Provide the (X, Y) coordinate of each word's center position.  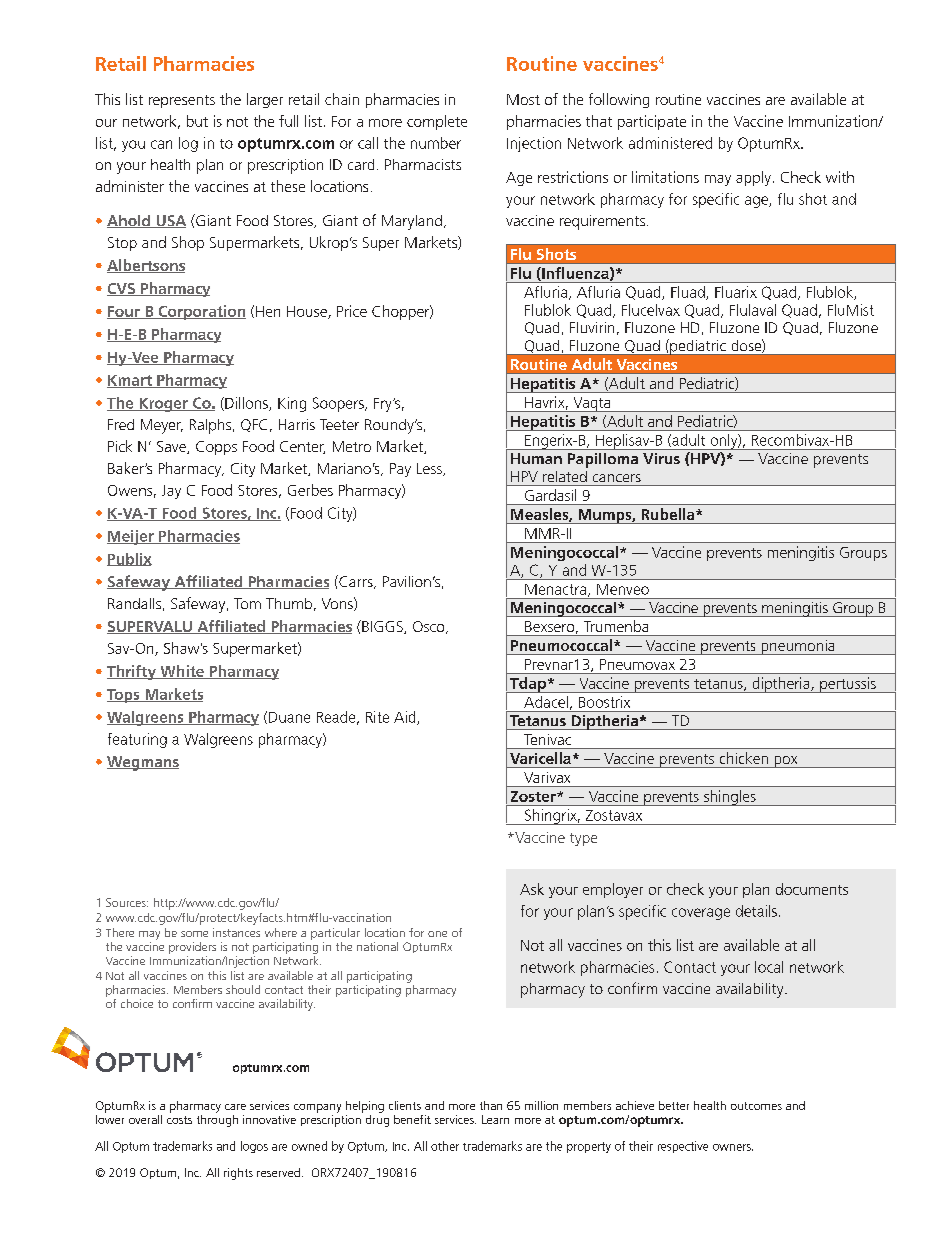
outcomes (756, 1106)
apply (753, 178)
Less (430, 469)
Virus (661, 458)
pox (786, 762)
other (445, 1146)
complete (437, 122)
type (583, 839)
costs (179, 1120)
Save (172, 447)
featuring (137, 740)
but (197, 121)
